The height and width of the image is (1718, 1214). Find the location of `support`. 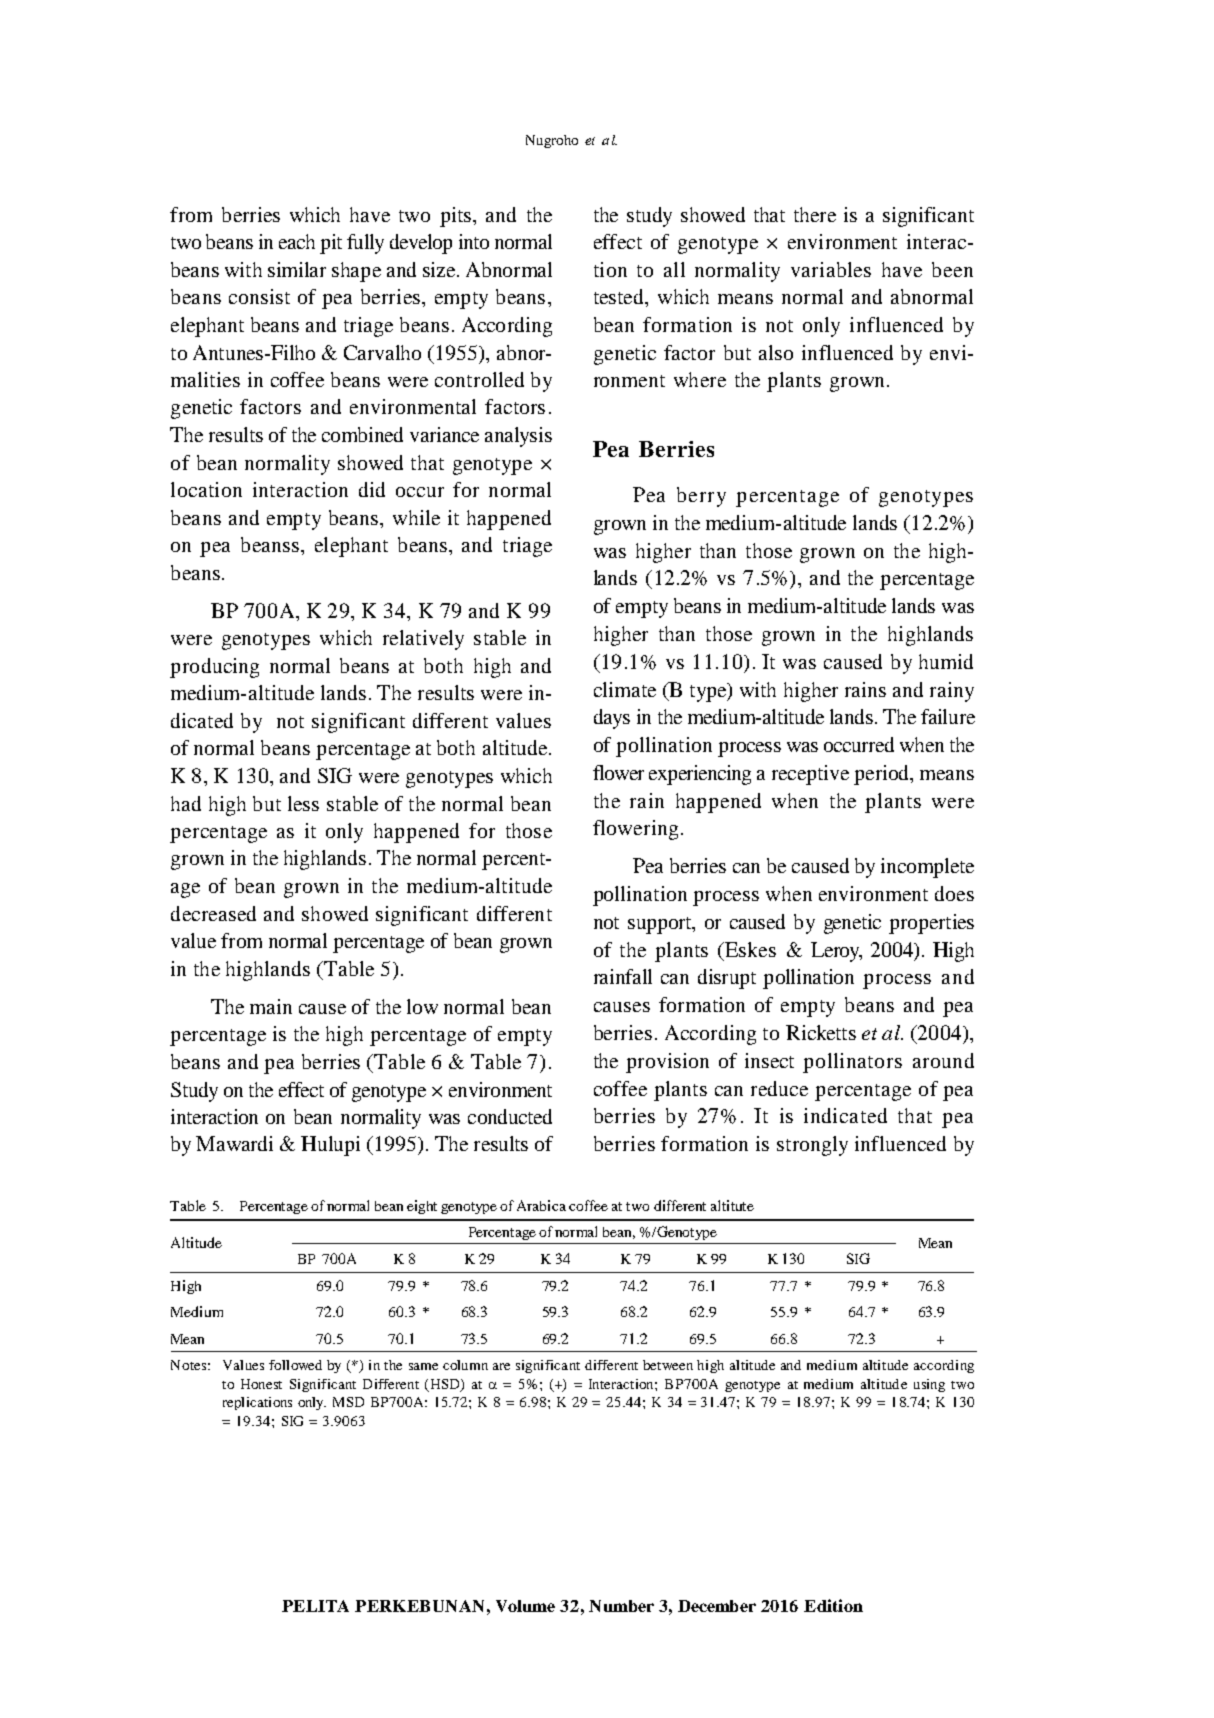

support is located at coordinates (661, 925).
